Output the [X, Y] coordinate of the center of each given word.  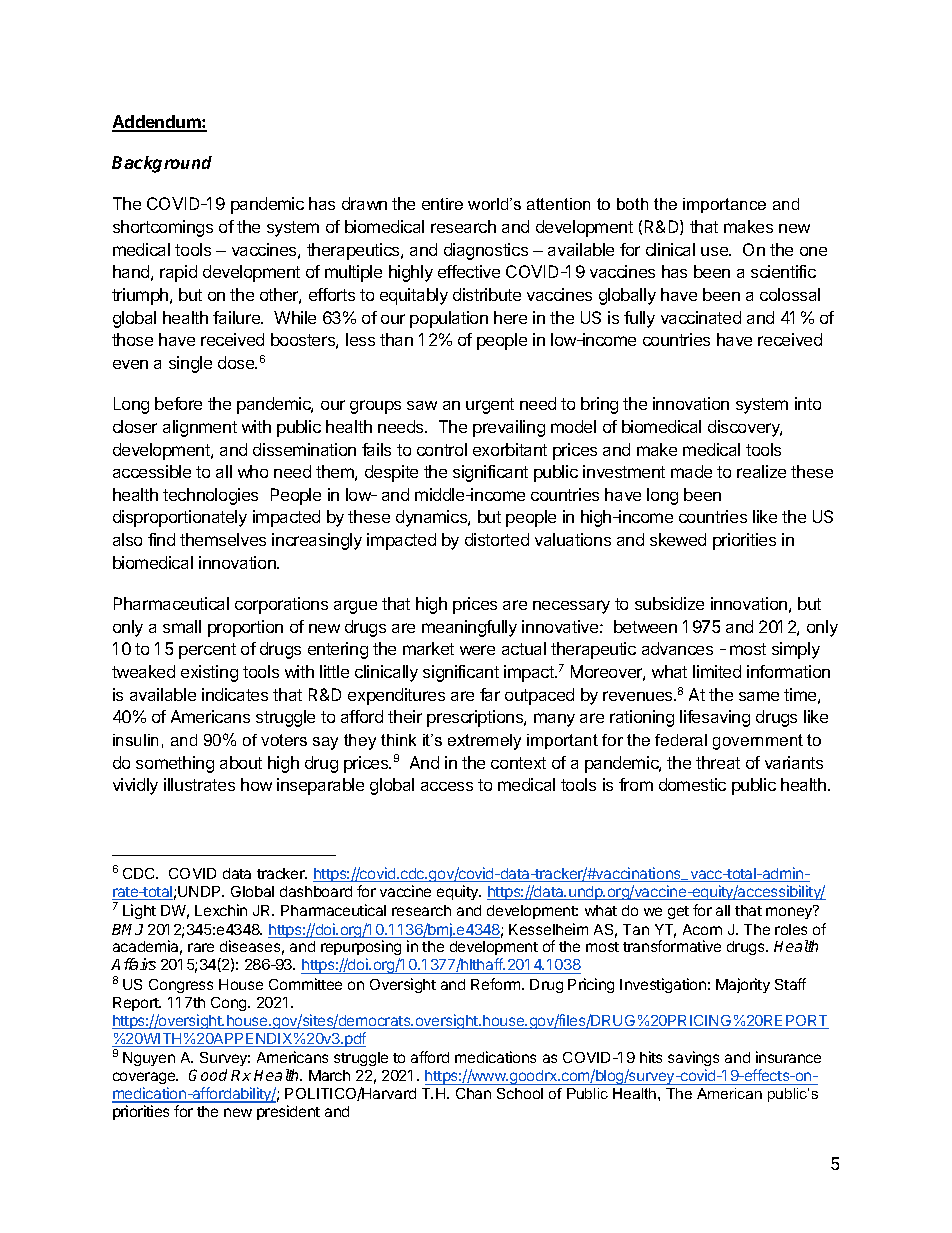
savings [693, 1060]
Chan [473, 1093]
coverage [145, 1080]
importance [724, 205]
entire [442, 204]
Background [162, 164]
